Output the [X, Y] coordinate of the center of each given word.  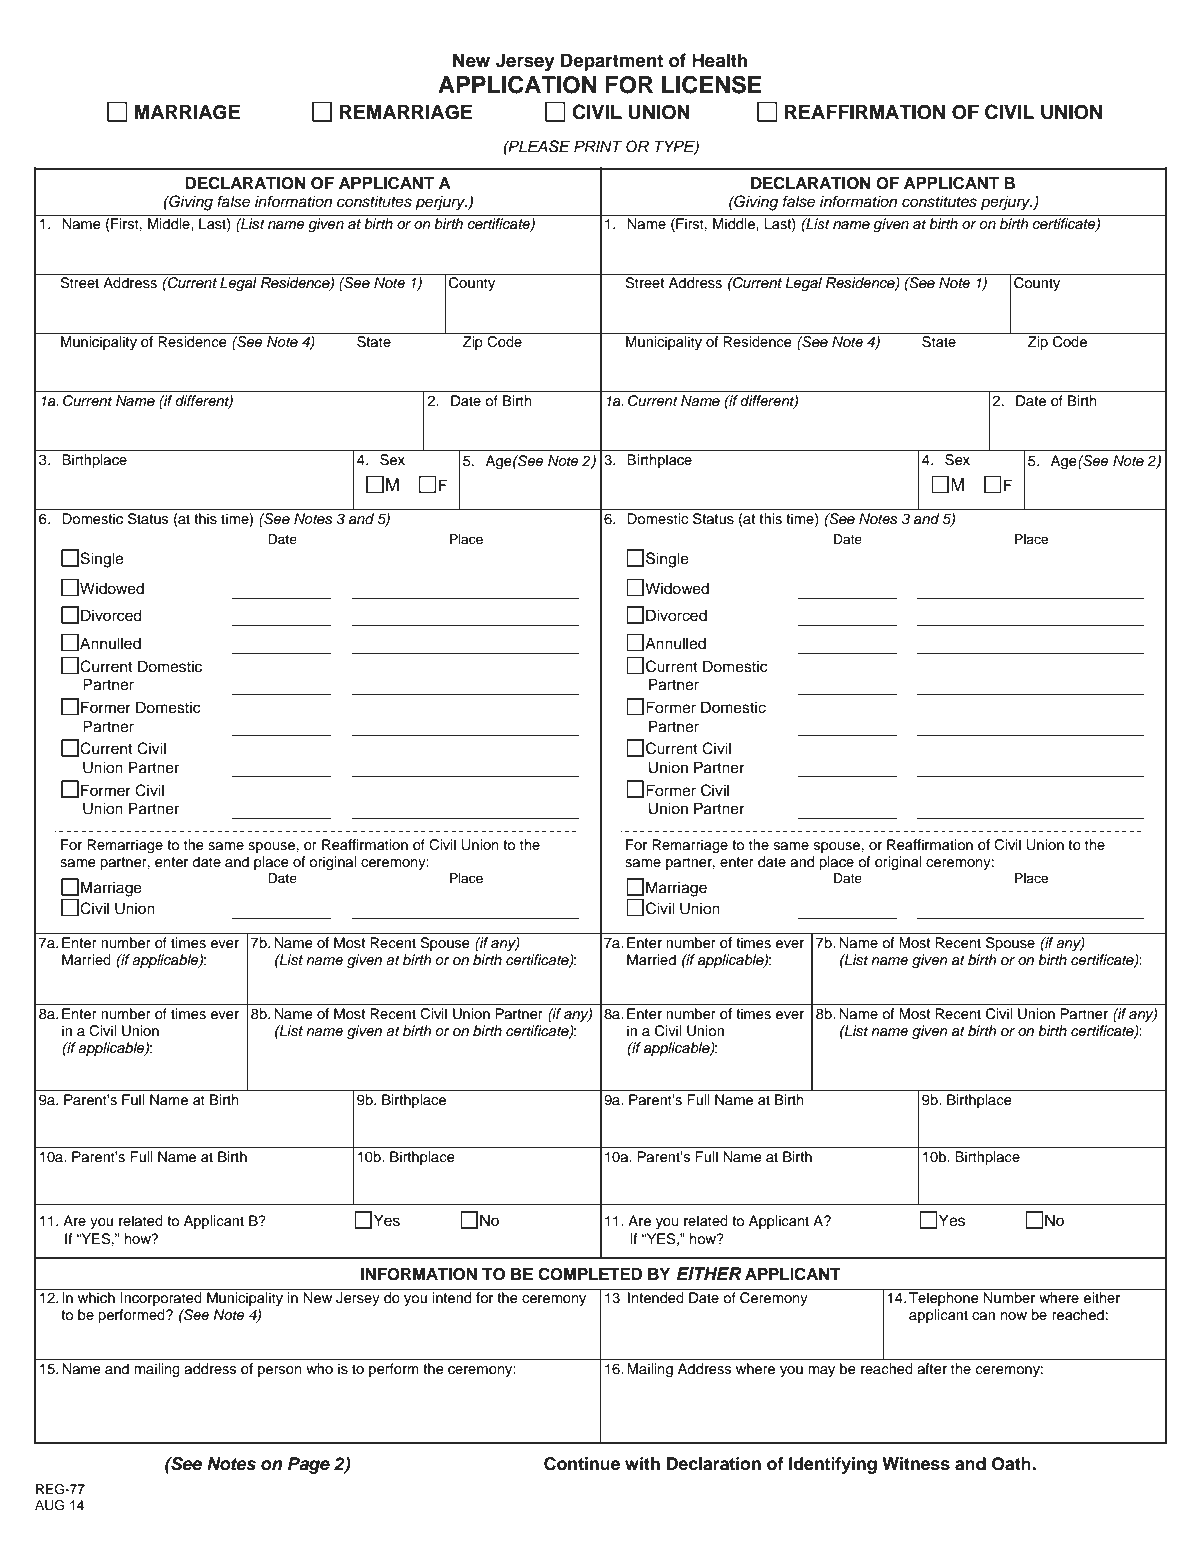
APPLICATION [517, 84]
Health [720, 60]
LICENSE [712, 84]
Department [612, 62]
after [932, 1369]
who [319, 1368]
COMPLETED [590, 1274]
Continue [582, 1464]
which [96, 1298]
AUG [49, 1505]
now [1014, 1316]
